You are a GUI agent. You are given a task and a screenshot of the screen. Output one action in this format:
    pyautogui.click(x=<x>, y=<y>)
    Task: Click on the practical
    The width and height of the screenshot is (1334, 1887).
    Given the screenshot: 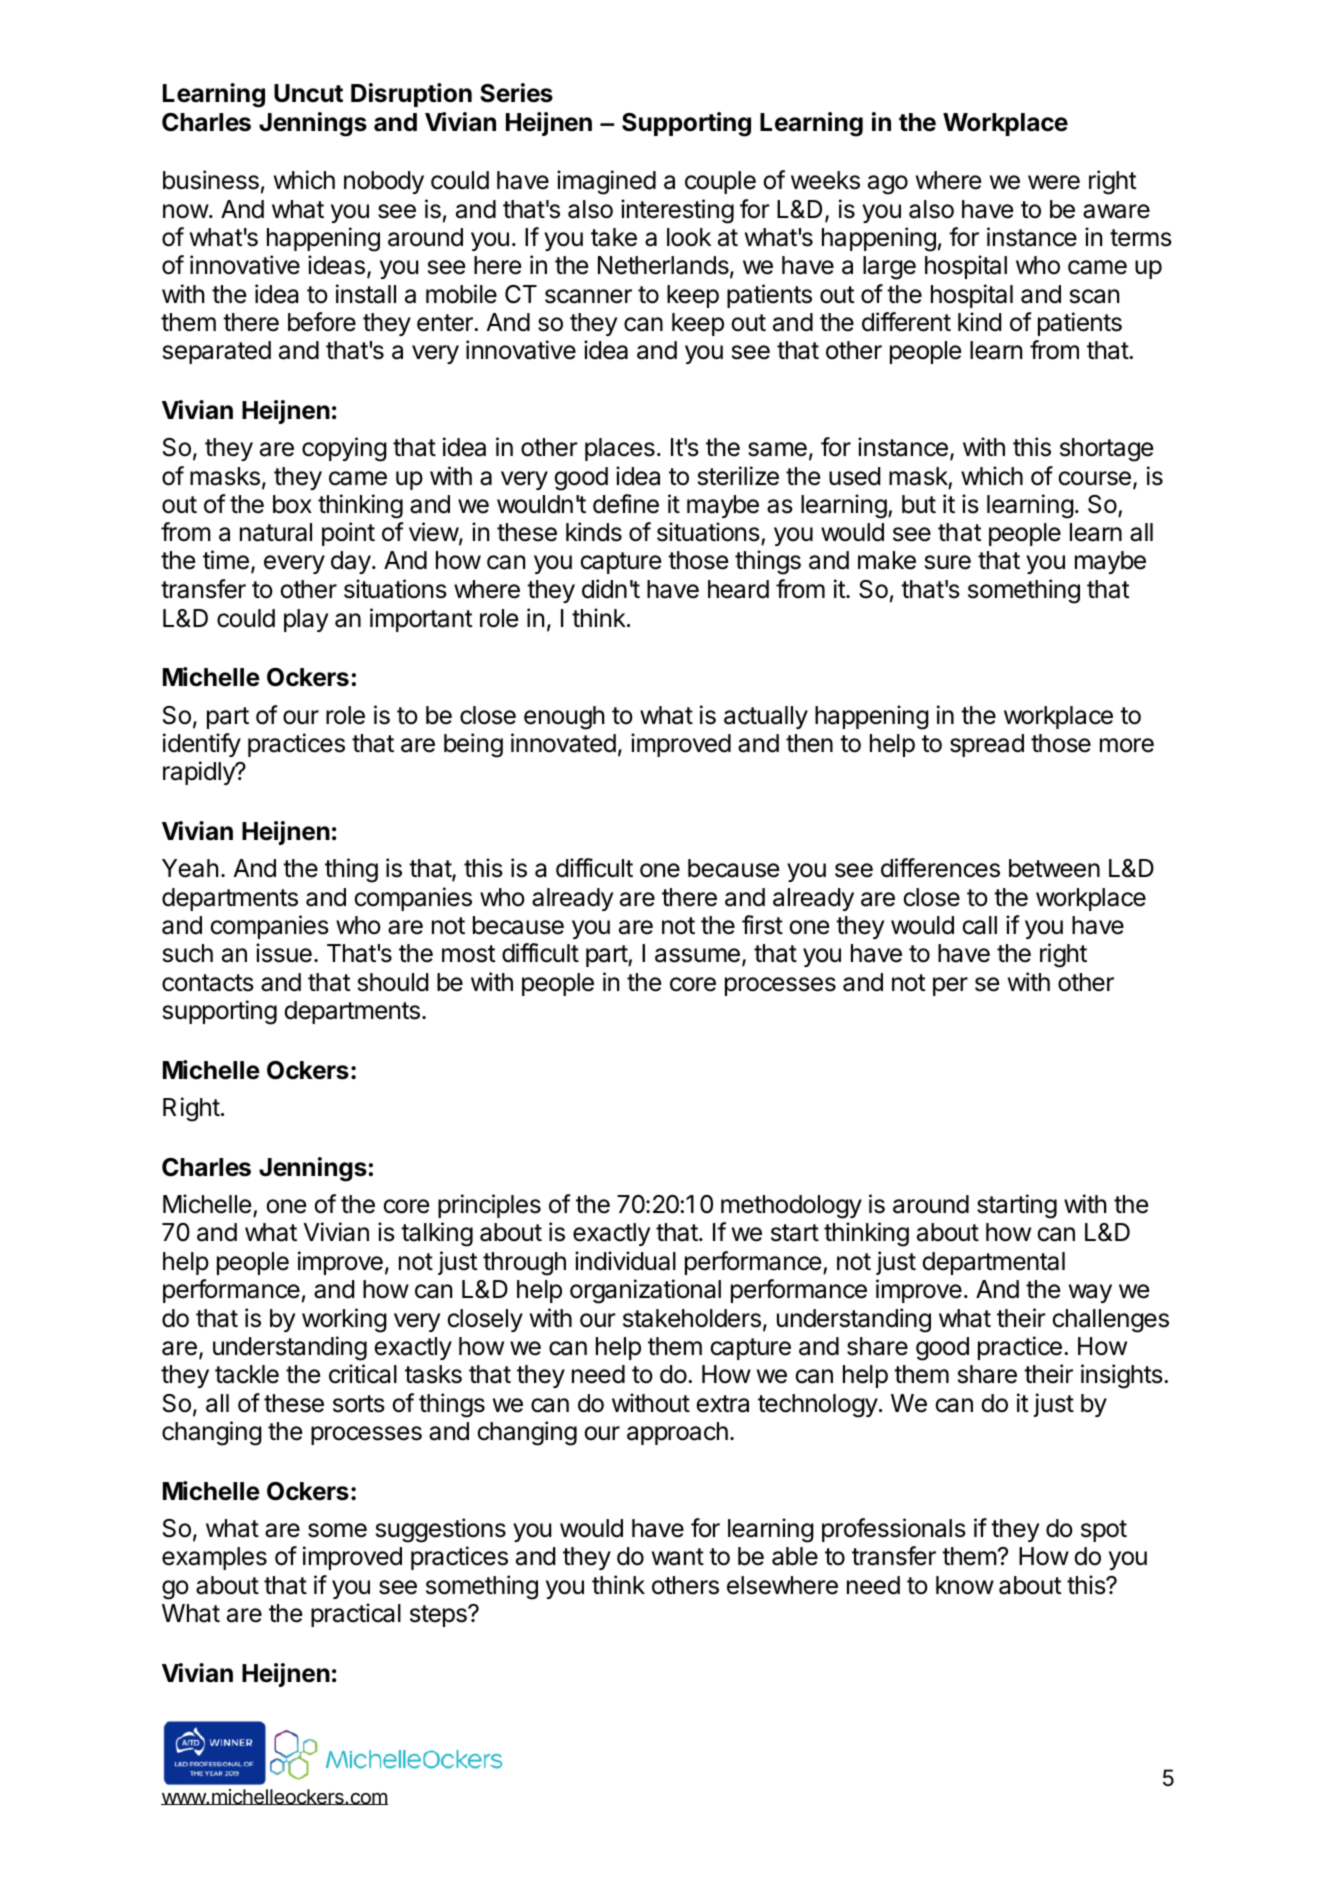 What is the action you would take?
    pyautogui.click(x=356, y=1615)
